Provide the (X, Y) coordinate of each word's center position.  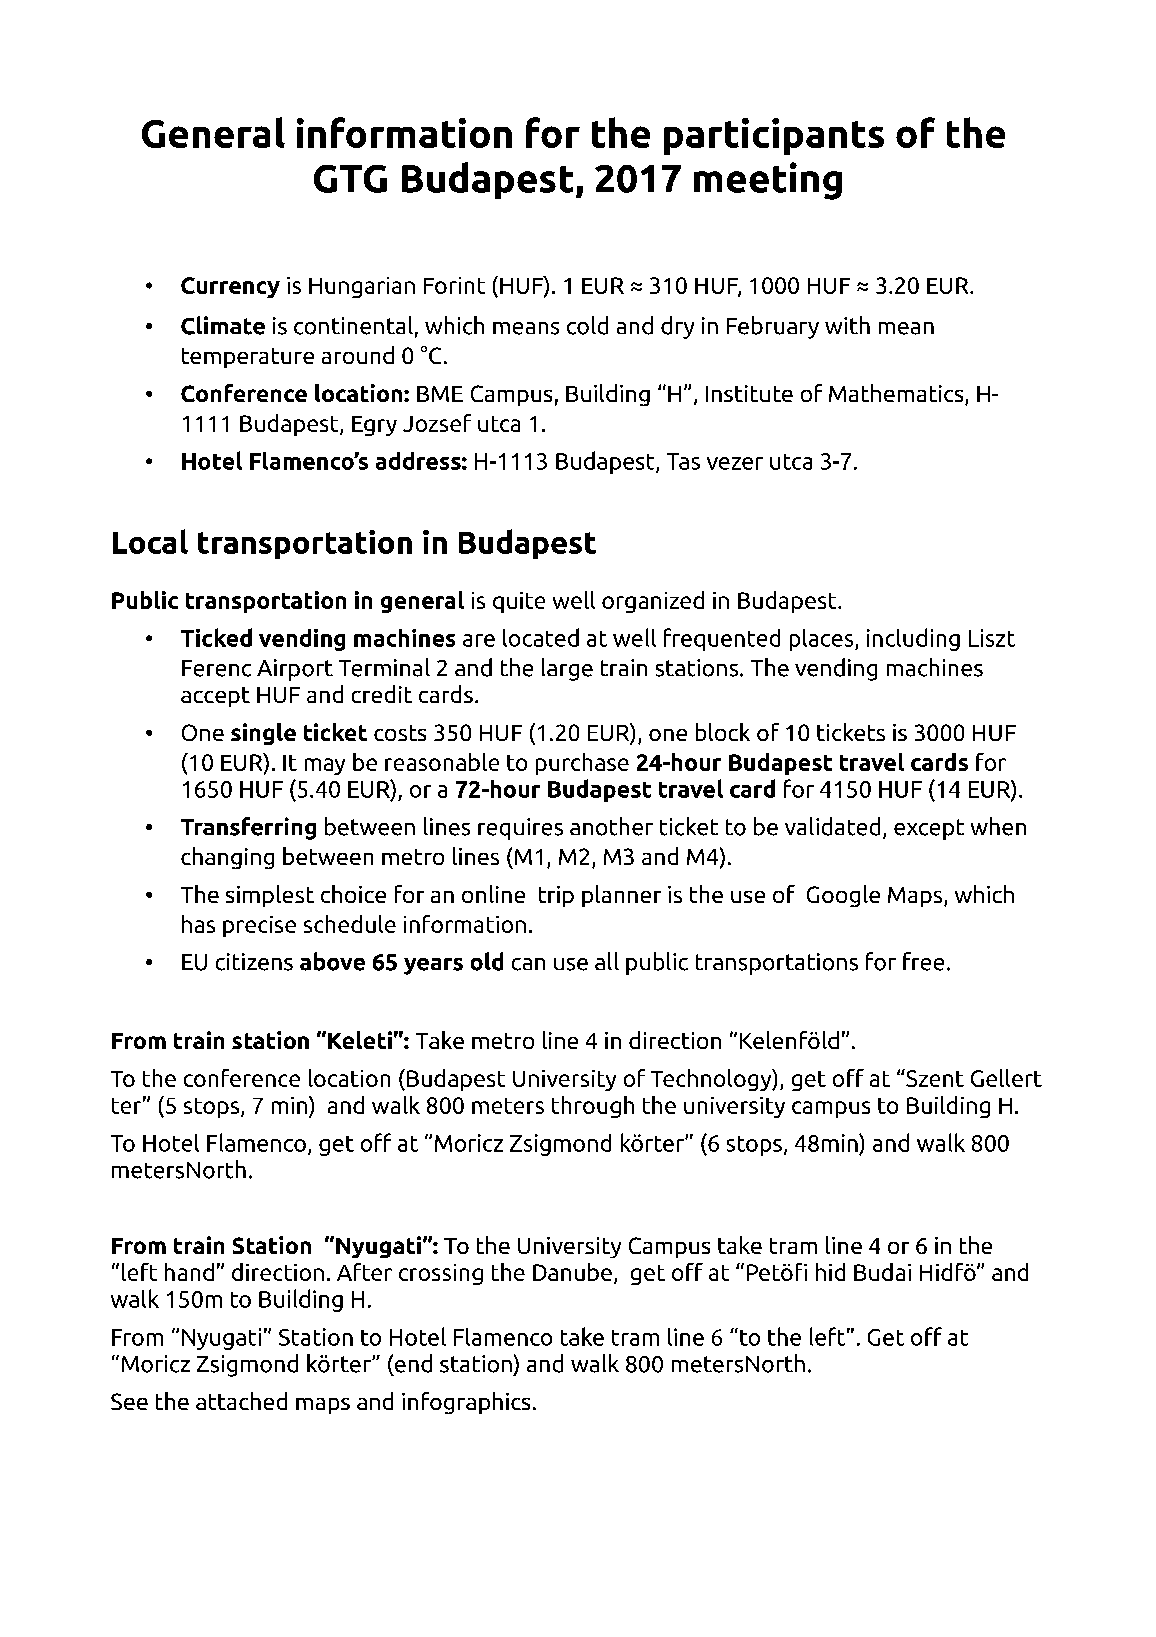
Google (843, 896)
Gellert (1006, 1078)
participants (774, 136)
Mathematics (897, 394)
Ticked (216, 637)
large (567, 669)
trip (556, 896)
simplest (270, 896)
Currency (230, 287)
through (593, 1107)
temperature (248, 358)
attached (241, 1401)
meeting (768, 181)
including (913, 639)
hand (189, 1272)
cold (587, 325)
